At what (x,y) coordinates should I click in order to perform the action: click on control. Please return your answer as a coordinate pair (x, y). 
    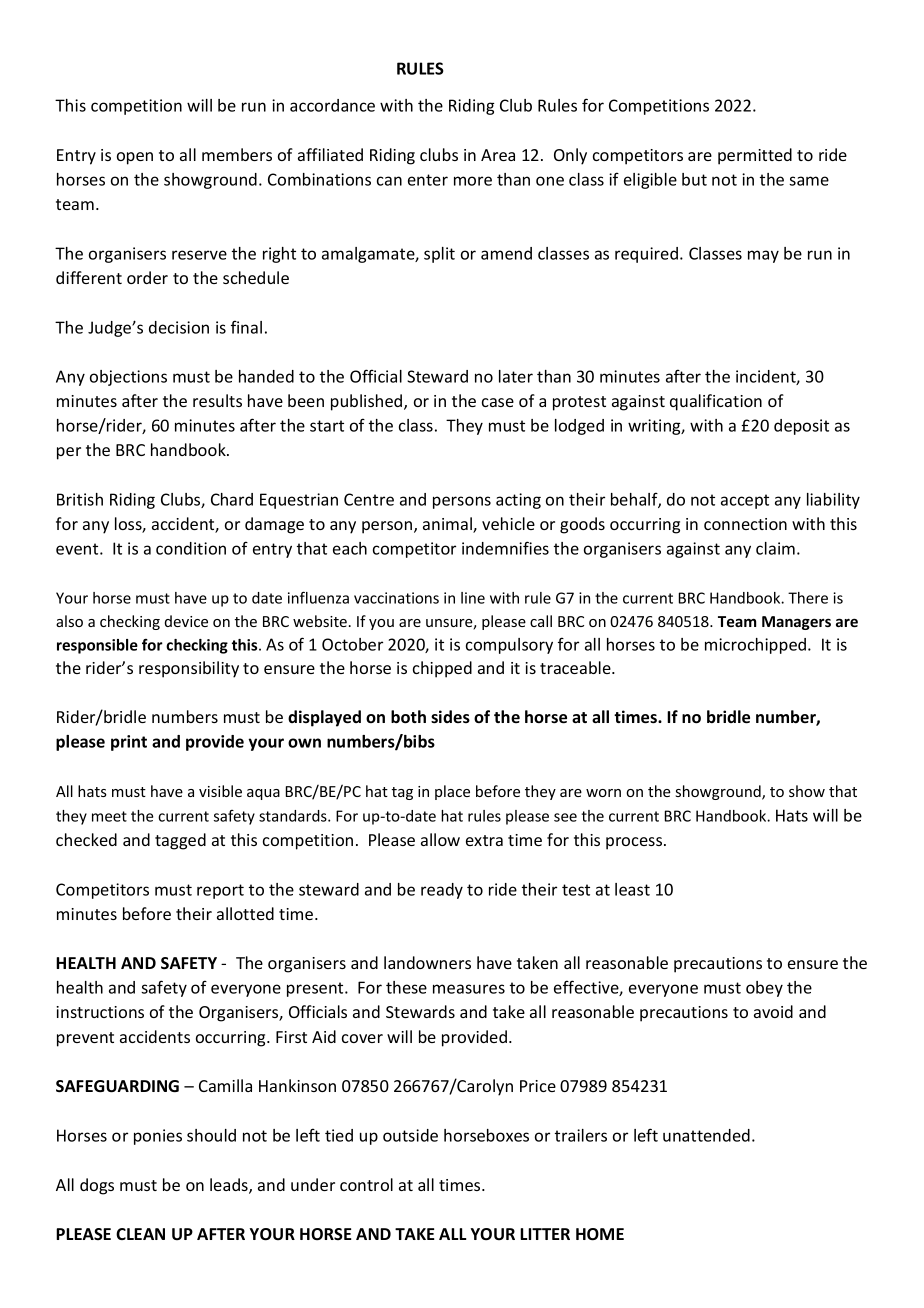
    Looking at the image, I should click on (366, 1184).
